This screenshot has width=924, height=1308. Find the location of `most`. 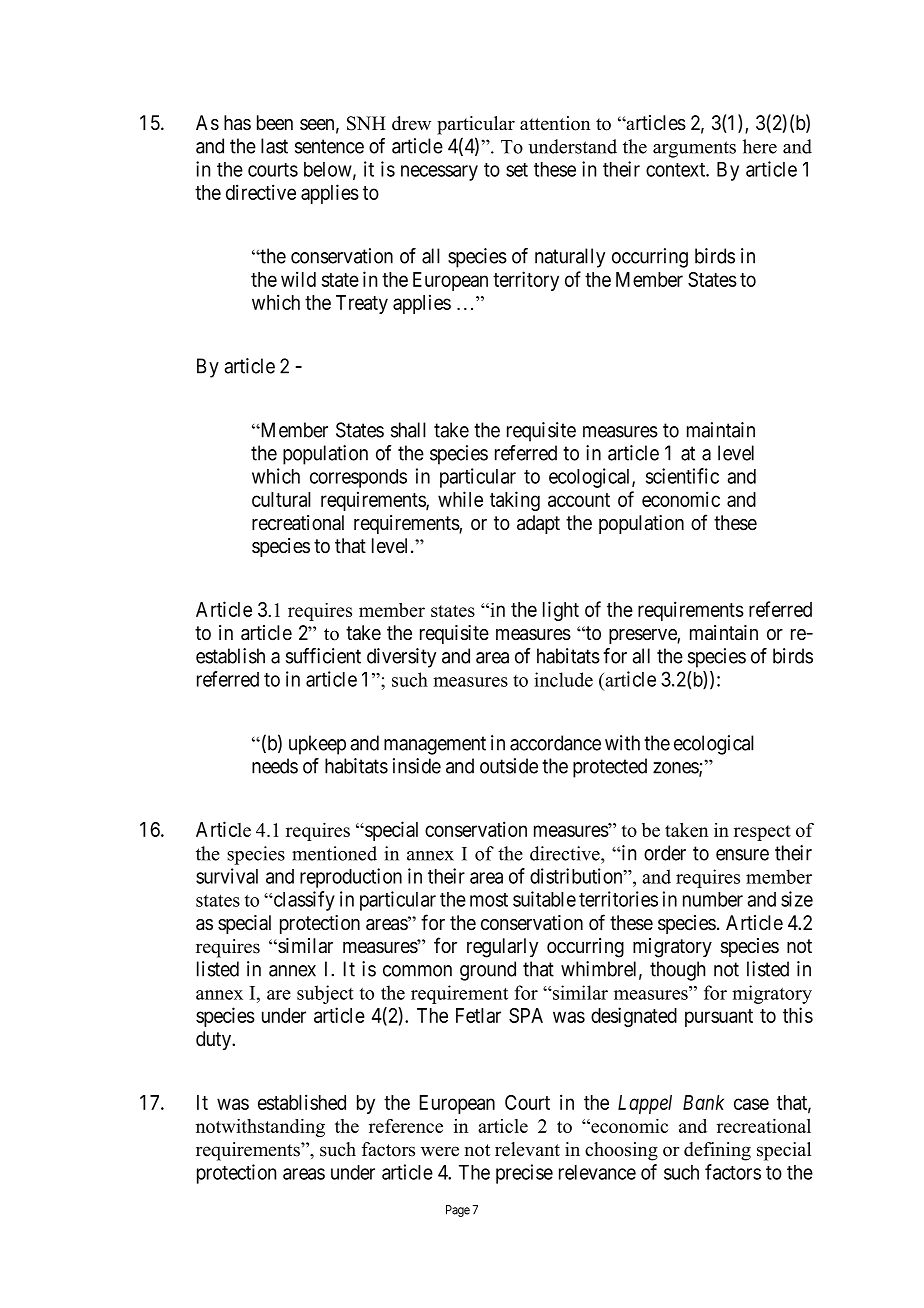

most is located at coordinates (489, 900).
